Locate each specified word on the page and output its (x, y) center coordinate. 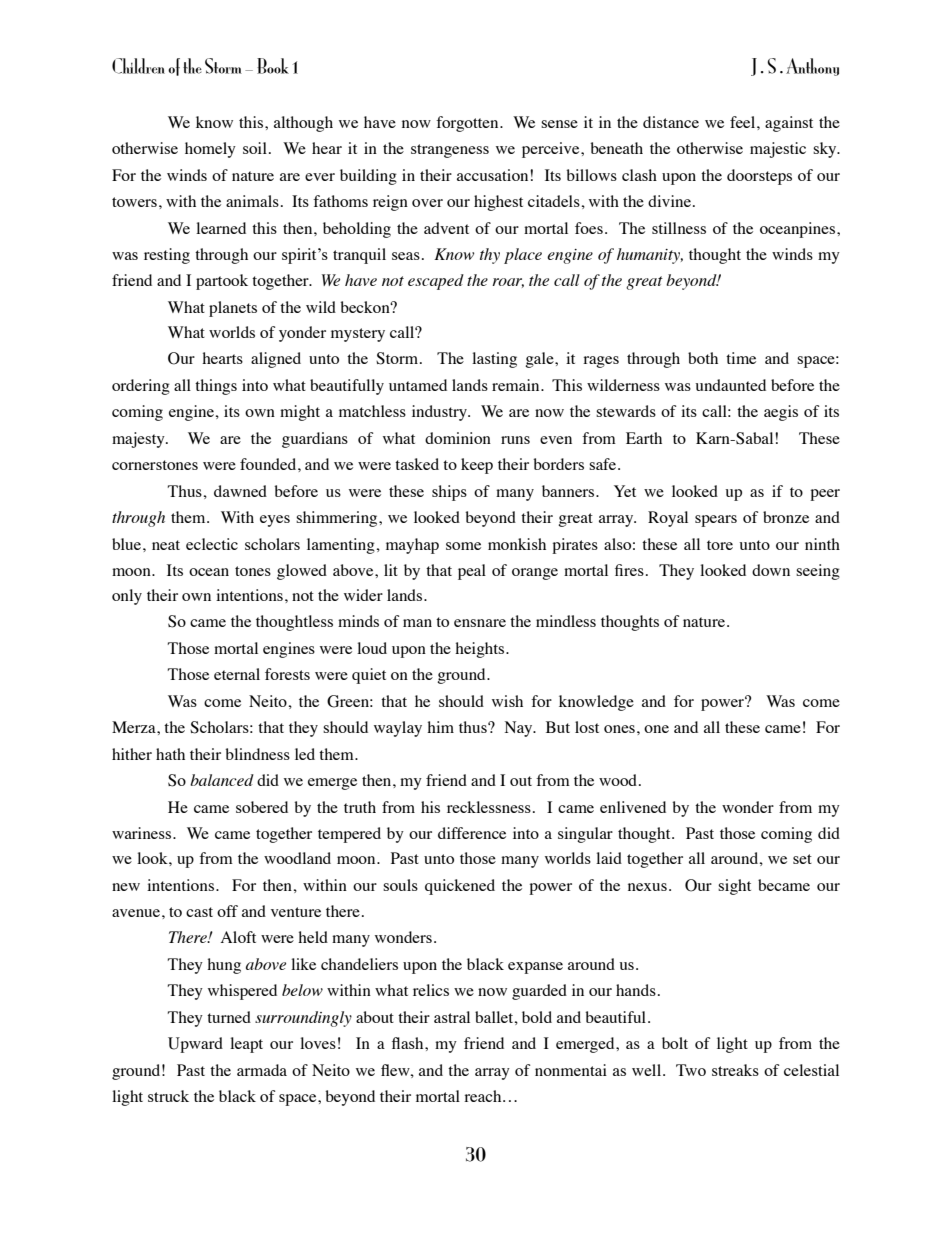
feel (744, 122)
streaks (735, 1070)
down (771, 570)
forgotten (468, 124)
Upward (195, 1045)
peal (472, 572)
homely (210, 150)
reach (484, 1096)
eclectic (212, 544)
